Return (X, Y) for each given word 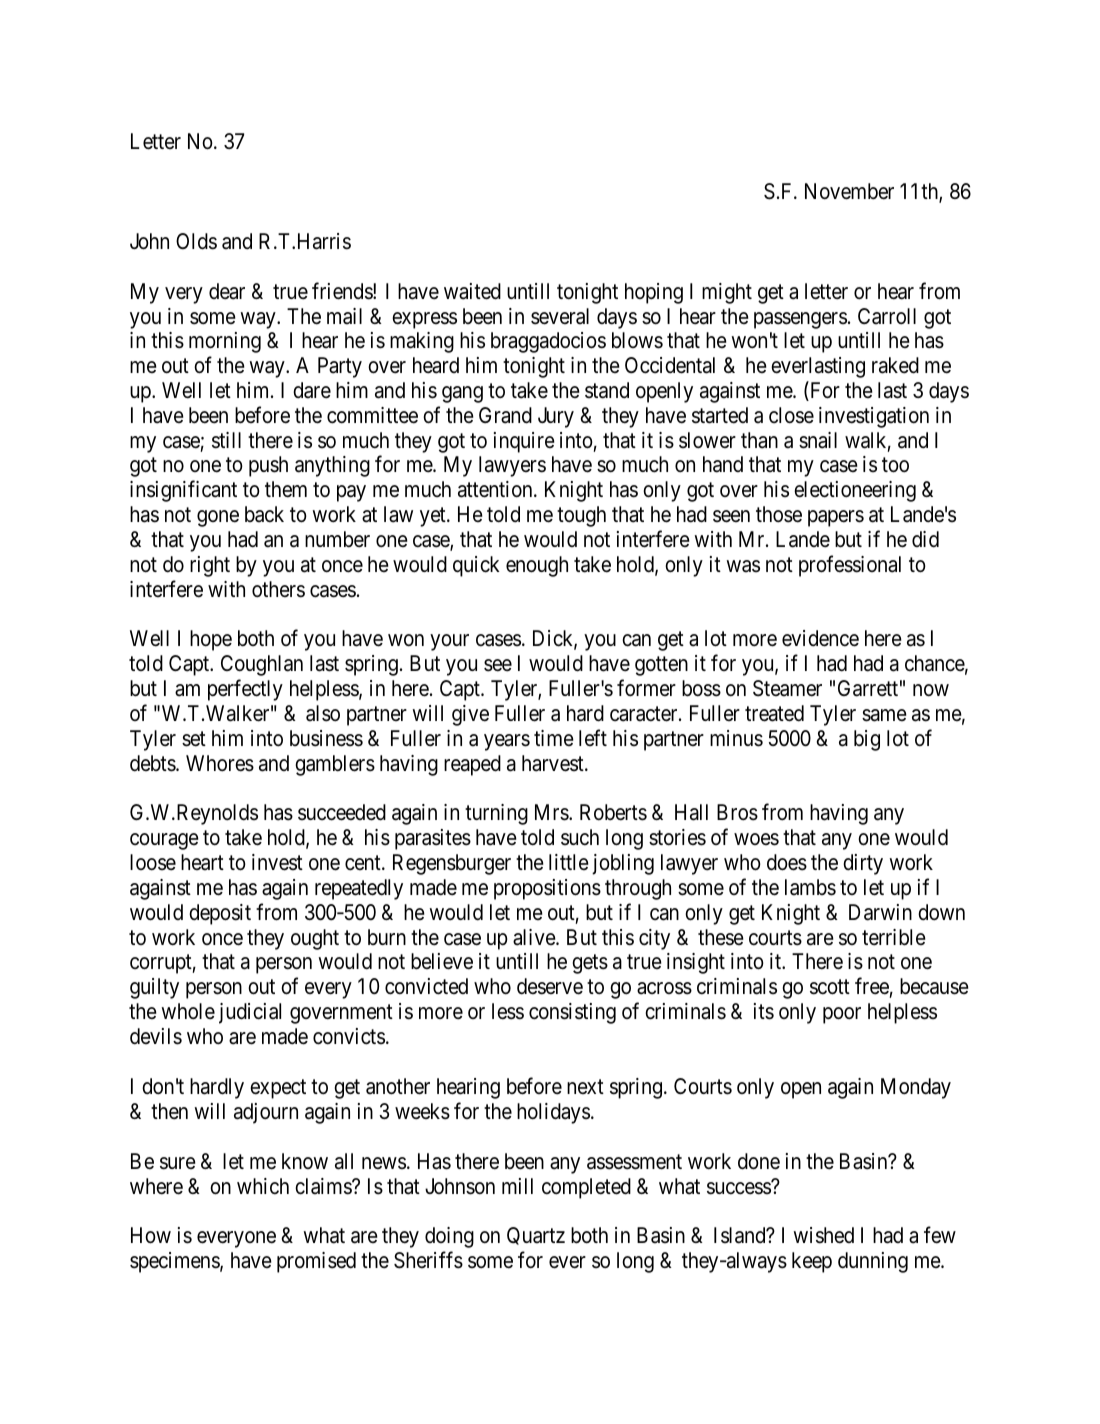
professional (850, 566)
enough (537, 566)
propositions (547, 889)
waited (472, 291)
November (849, 191)
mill (517, 1186)
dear (227, 291)
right (210, 566)
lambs (810, 887)
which (263, 1186)
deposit (220, 914)
